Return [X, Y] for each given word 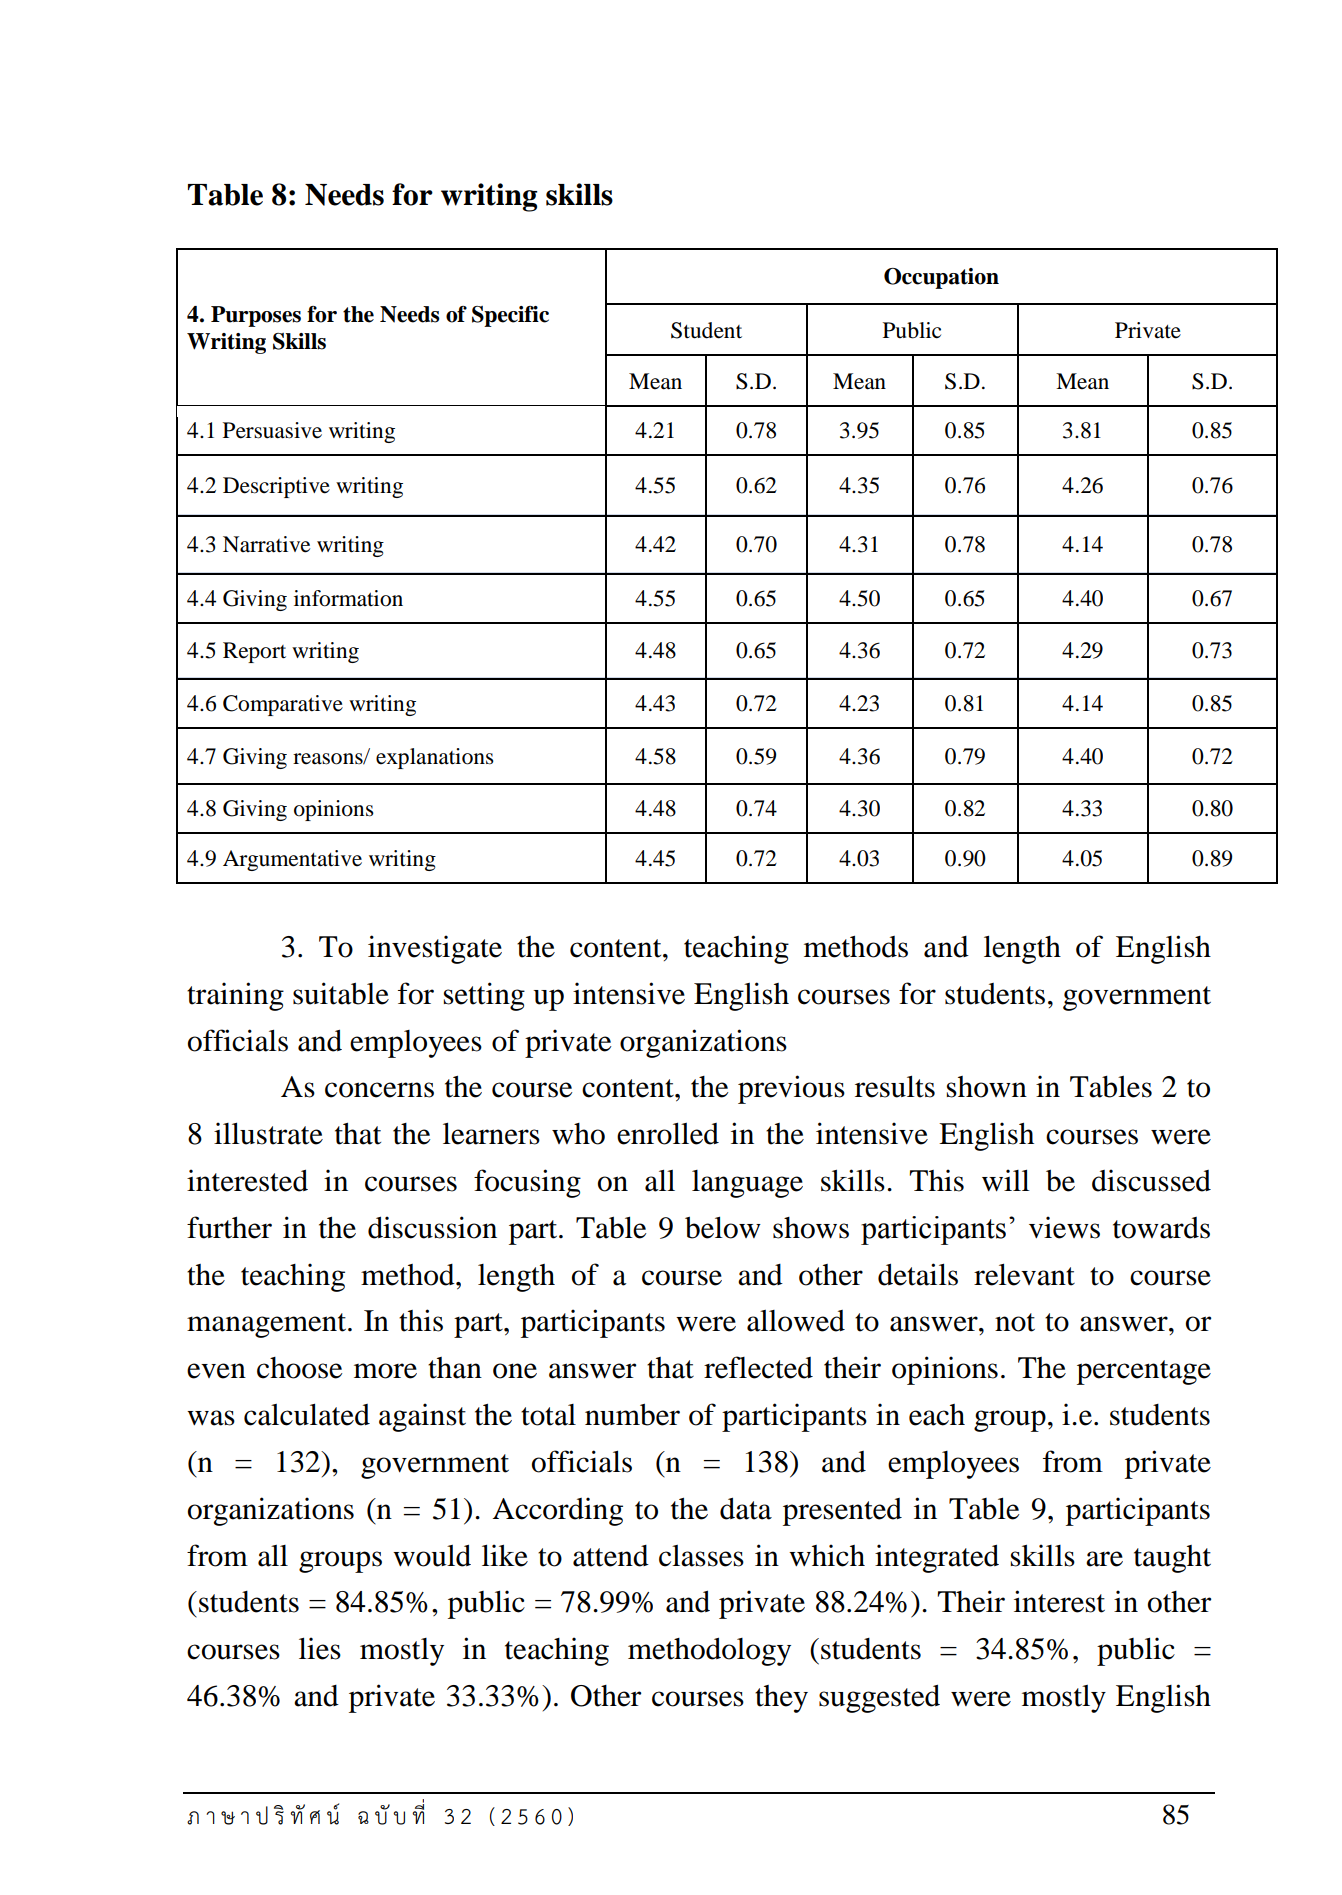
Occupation [941, 278]
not [1015, 1322]
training [235, 996]
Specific [510, 316]
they [781, 1699]
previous [791, 1089]
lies [320, 1648]
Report [254, 652]
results [895, 1086]
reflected [758, 1367]
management [268, 1325]
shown [987, 1087]
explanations [435, 758]
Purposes [256, 316]
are [1104, 1559]
